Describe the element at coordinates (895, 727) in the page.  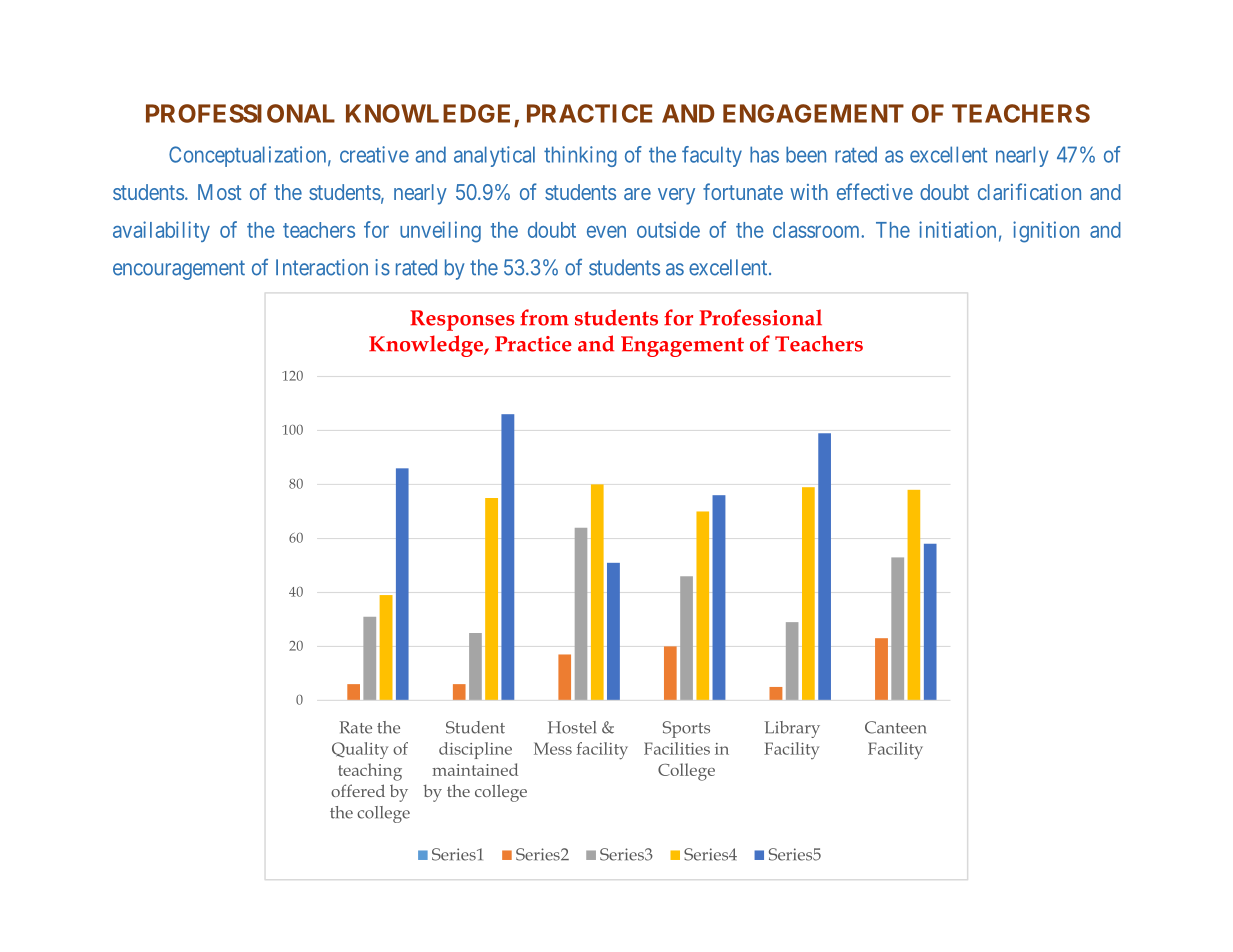
I see `Canteen` at that location.
